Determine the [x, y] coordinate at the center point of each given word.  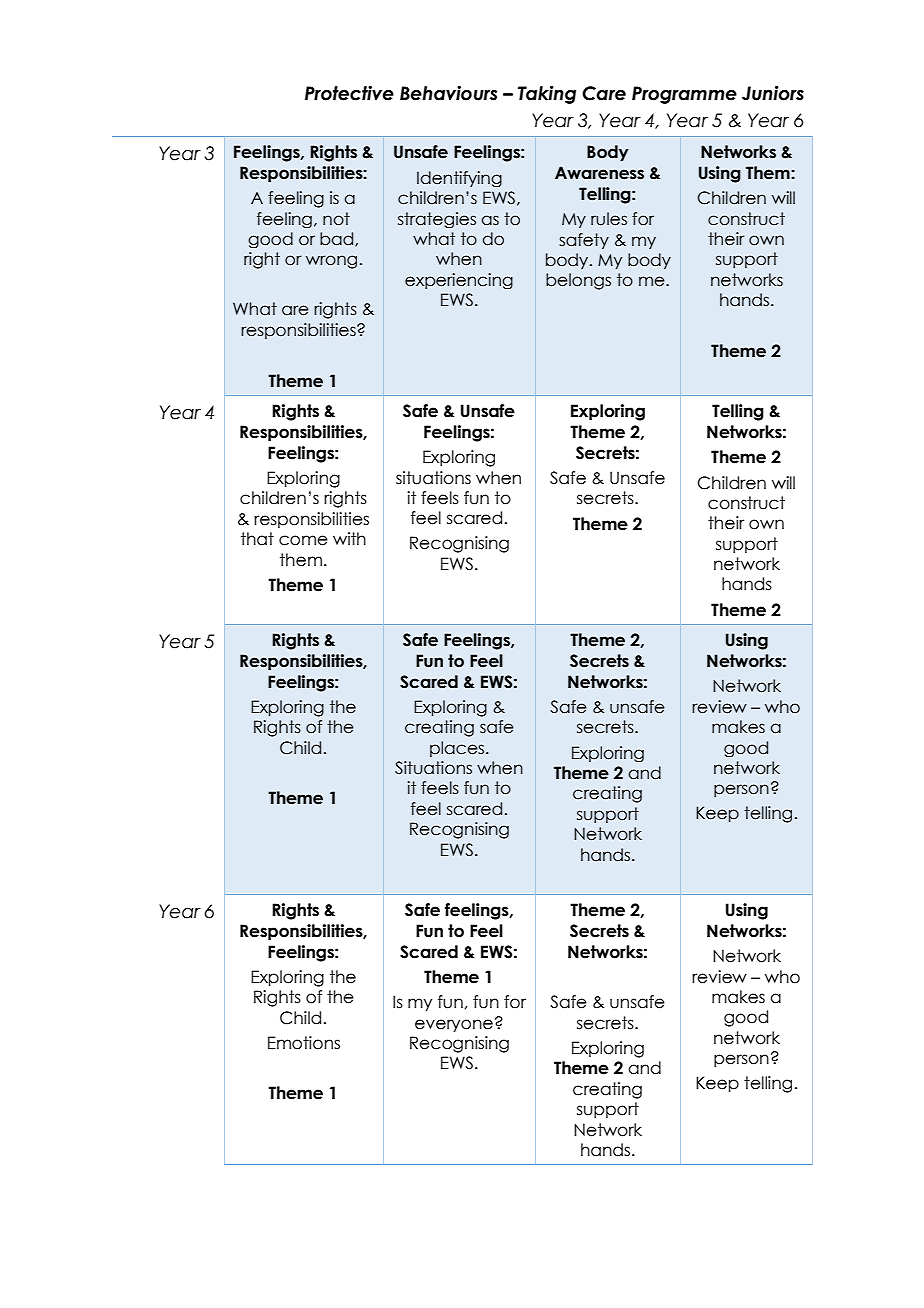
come [303, 540]
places [458, 749]
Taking [547, 94]
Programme [684, 95]
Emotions [304, 1043]
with [349, 538]
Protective [349, 93]
